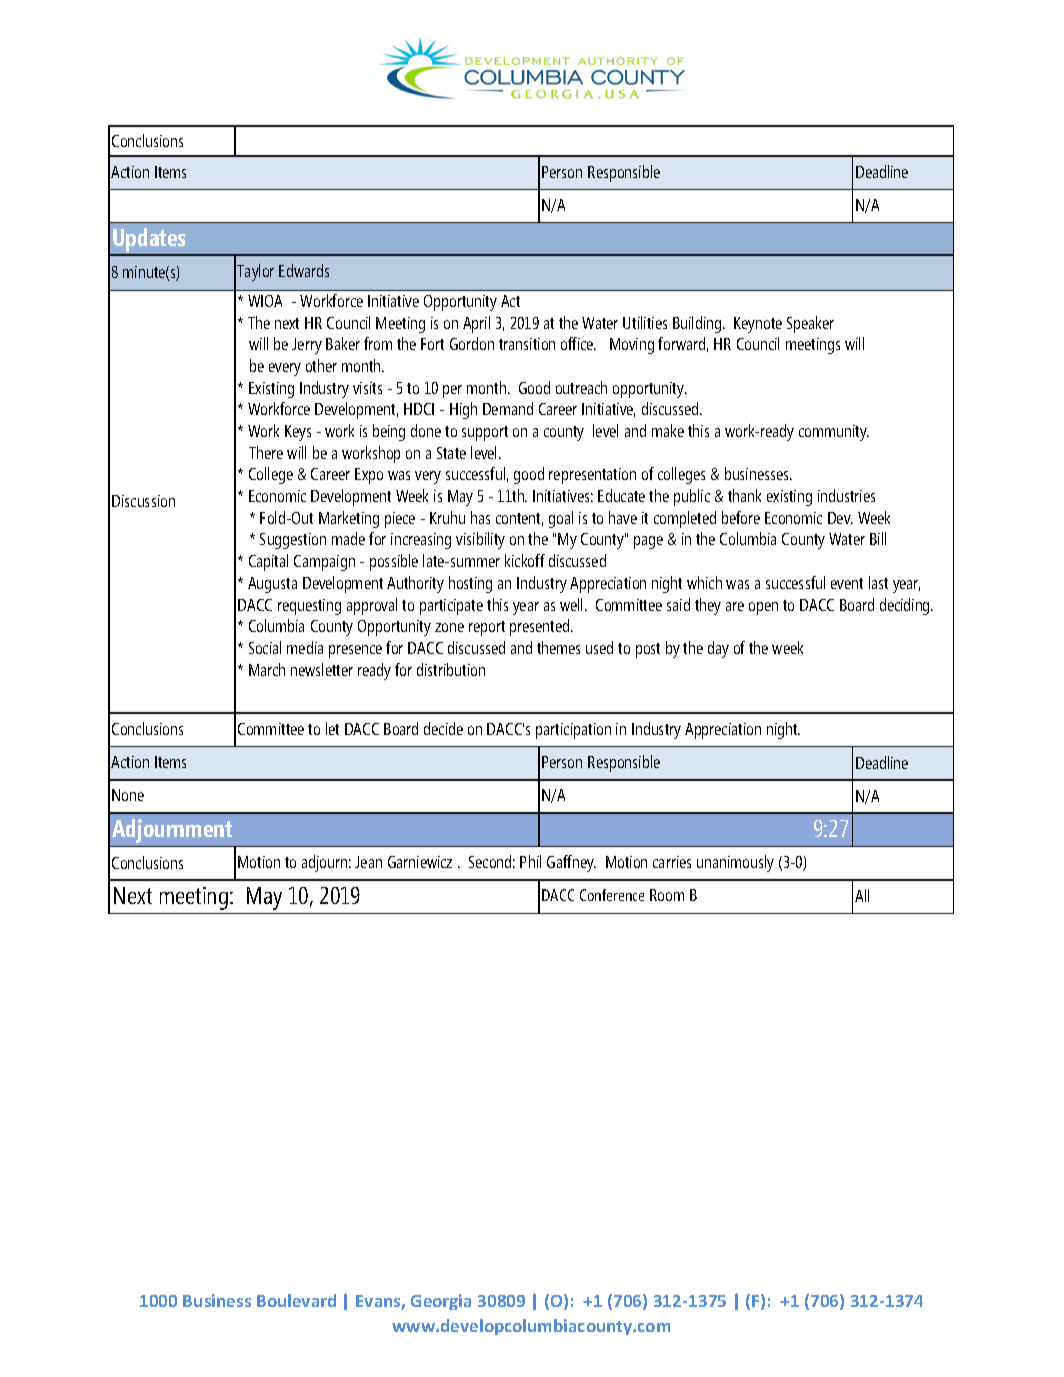 Image resolution: width=1064 pixels, height=1377 pixels. I want to click on presented, so click(541, 627).
